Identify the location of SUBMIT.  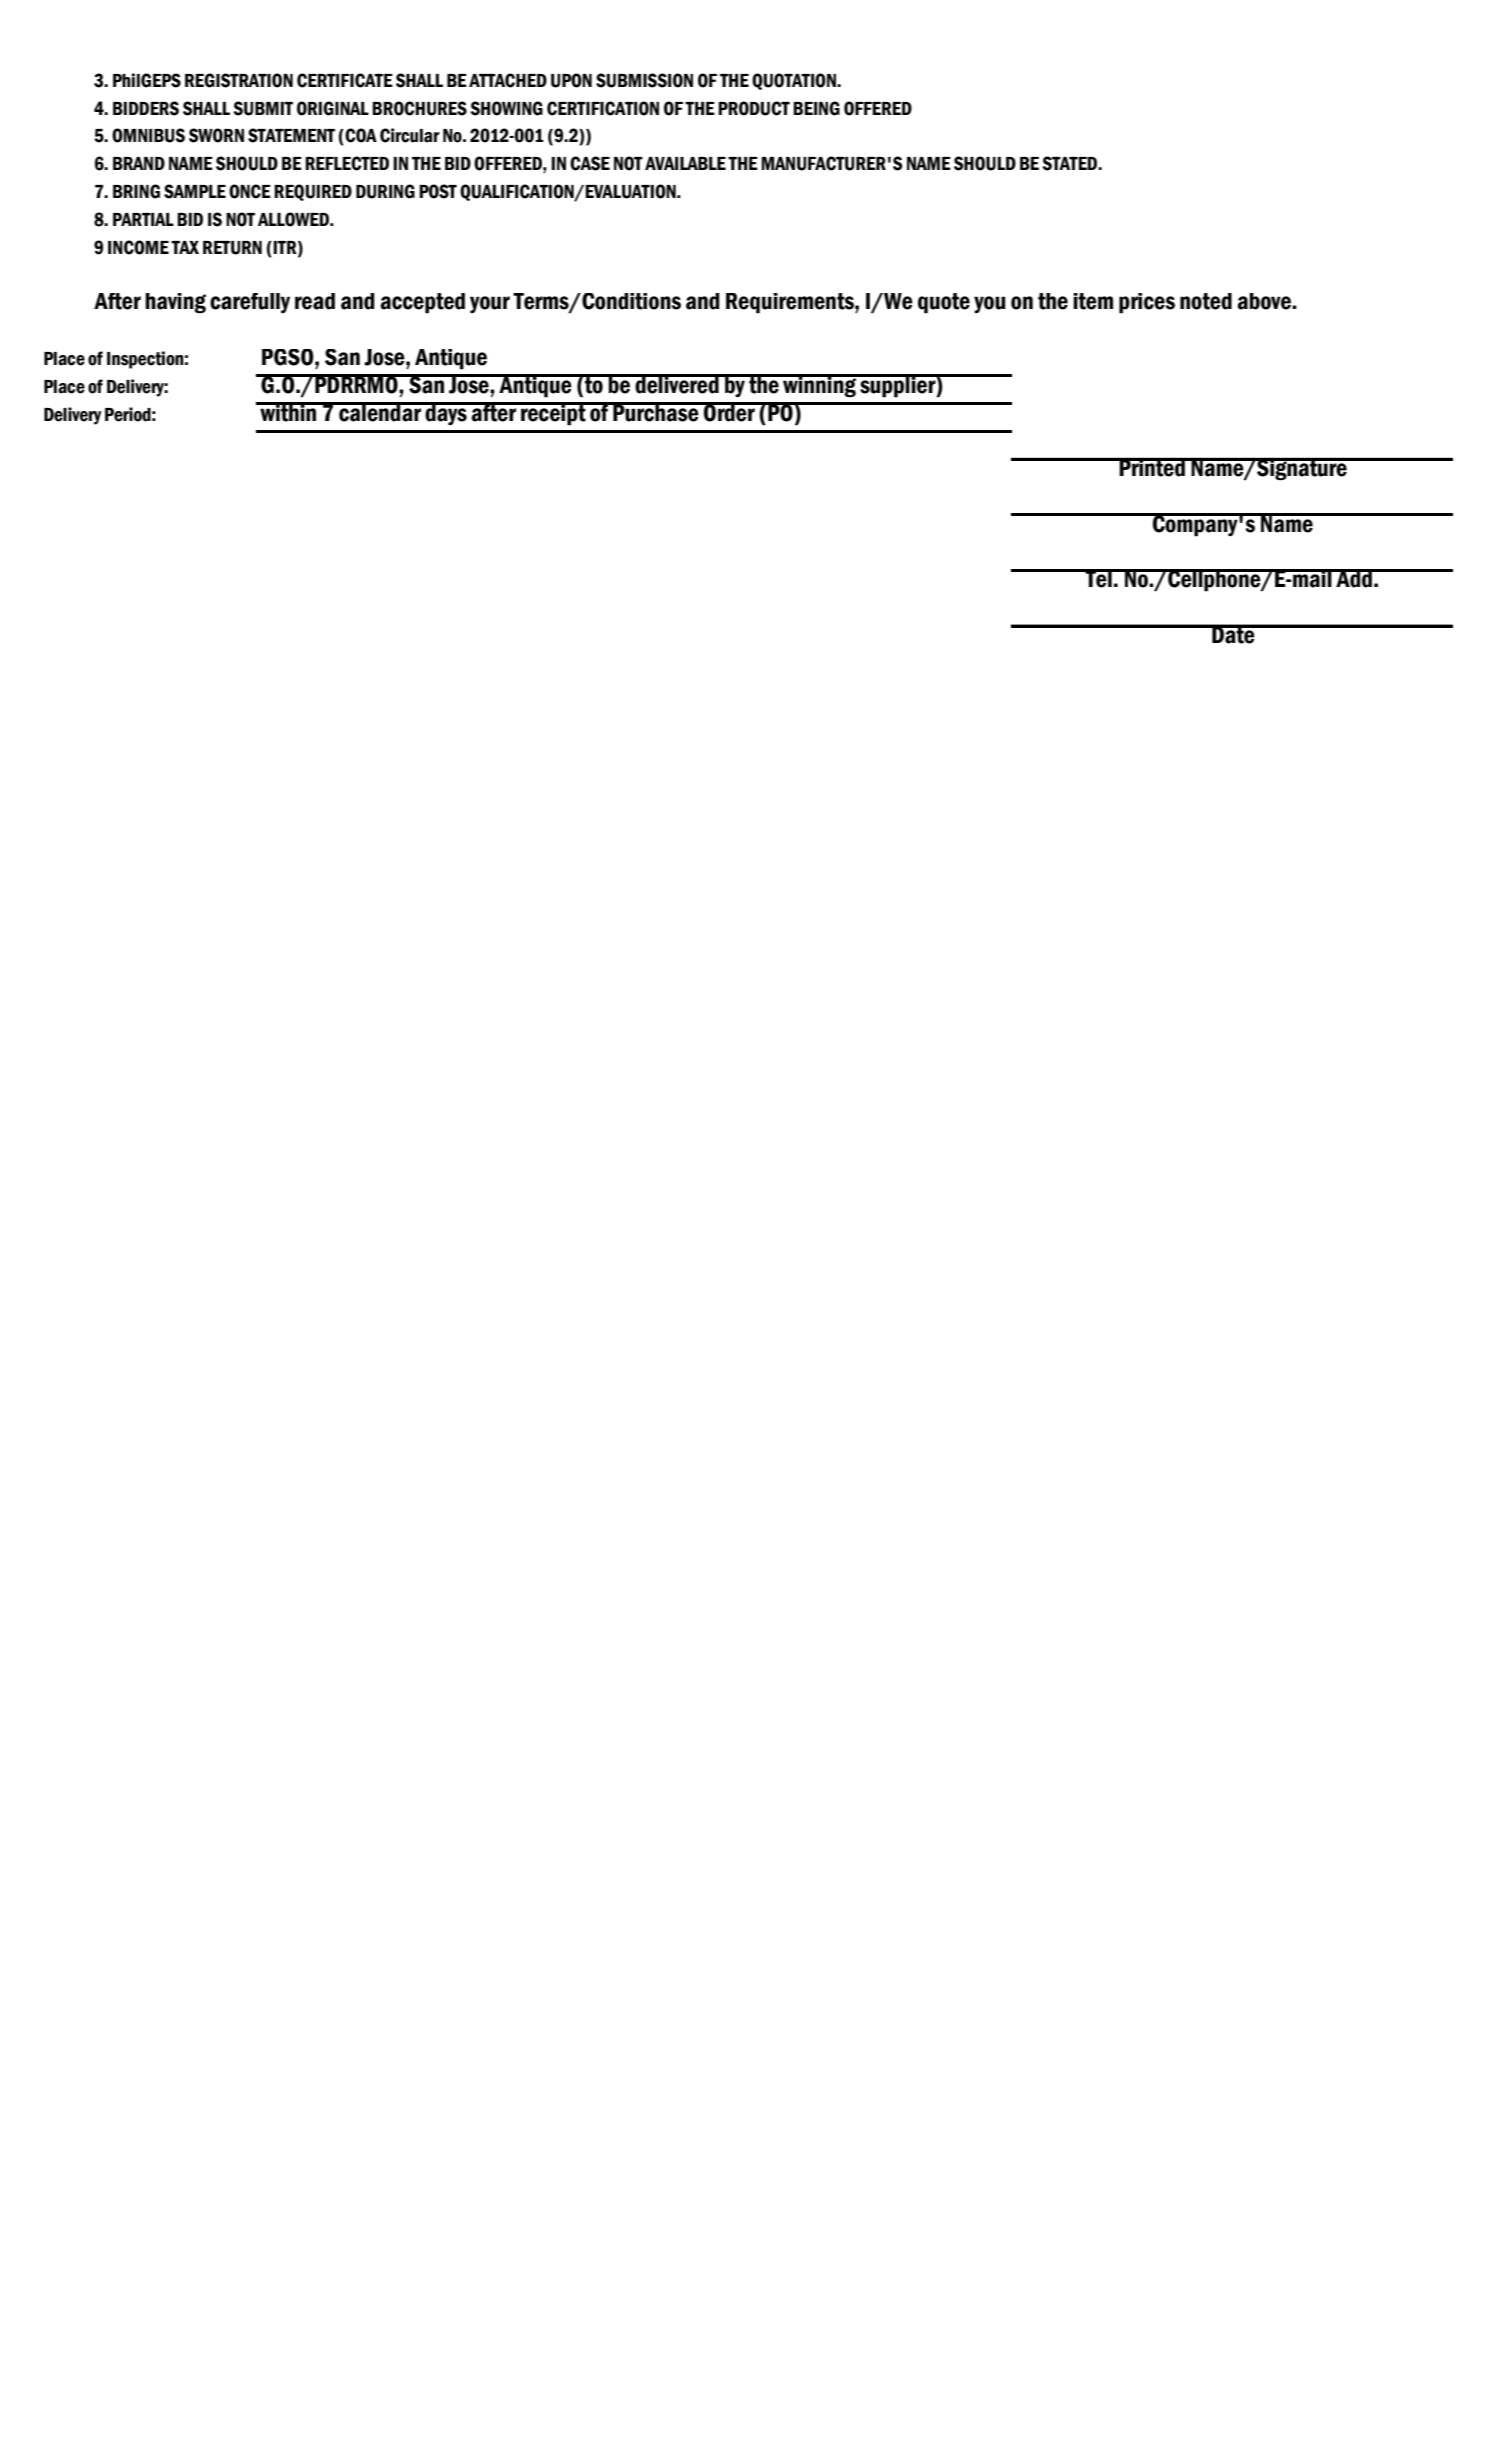
(263, 108).
